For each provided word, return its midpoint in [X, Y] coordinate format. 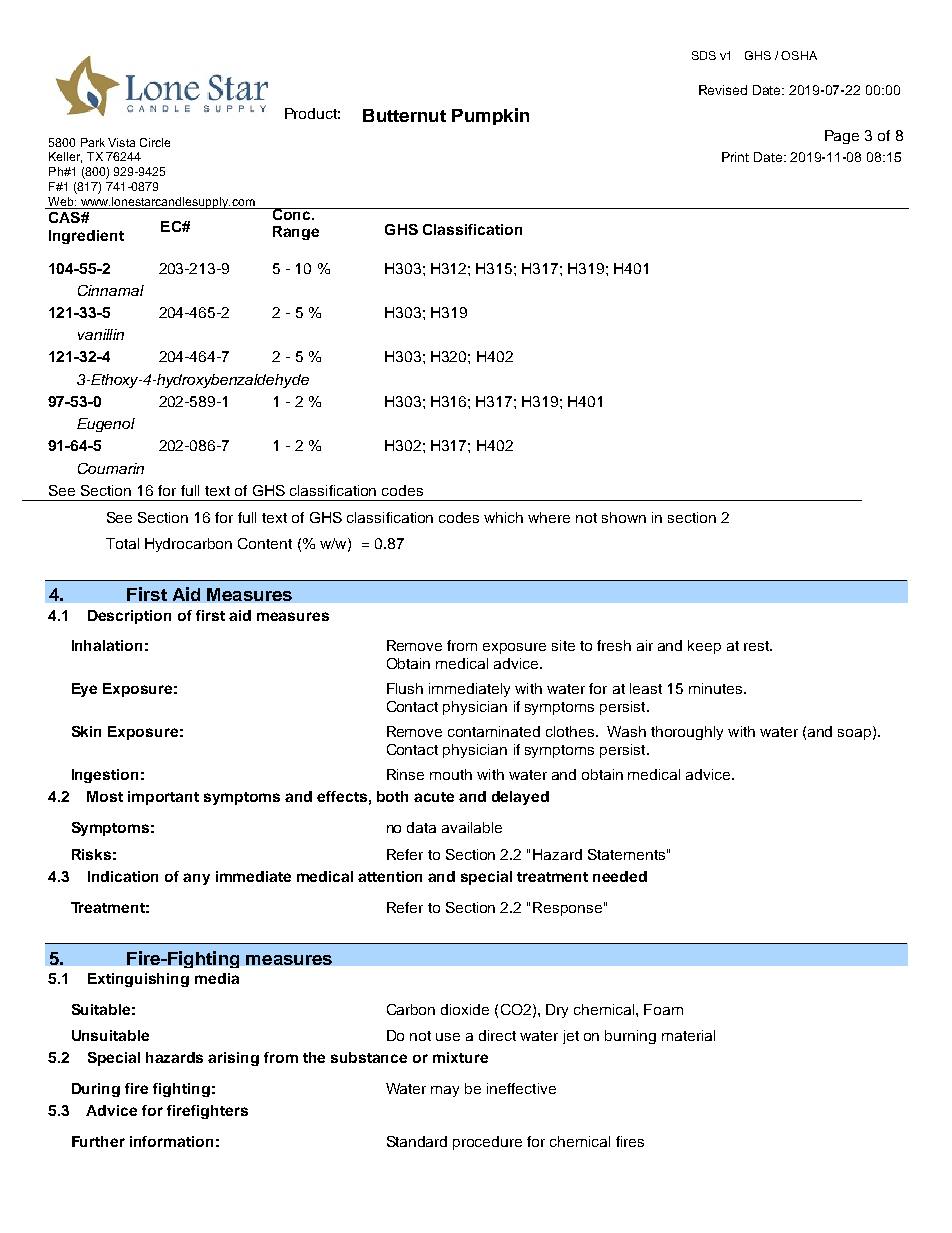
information [171, 1141]
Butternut [404, 115]
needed [620, 876]
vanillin [101, 334]
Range [296, 233]
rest [758, 646]
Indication [123, 876]
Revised [723, 90]
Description [129, 617]
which [503, 517]
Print [735, 157]
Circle [155, 142]
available [472, 827]
